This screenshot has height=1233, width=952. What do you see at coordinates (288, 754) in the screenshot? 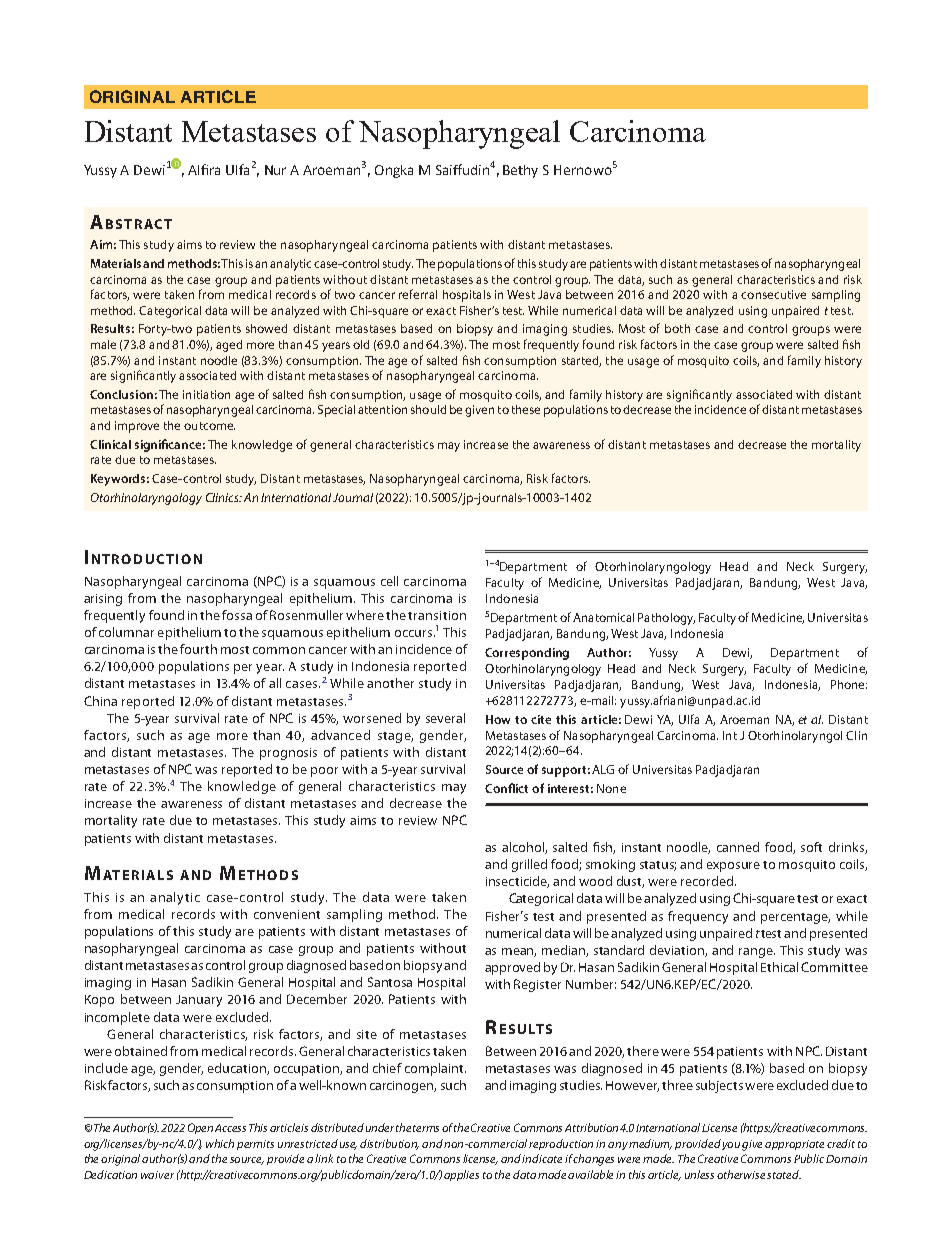
I see `prognosis` at bounding box center [288, 754].
